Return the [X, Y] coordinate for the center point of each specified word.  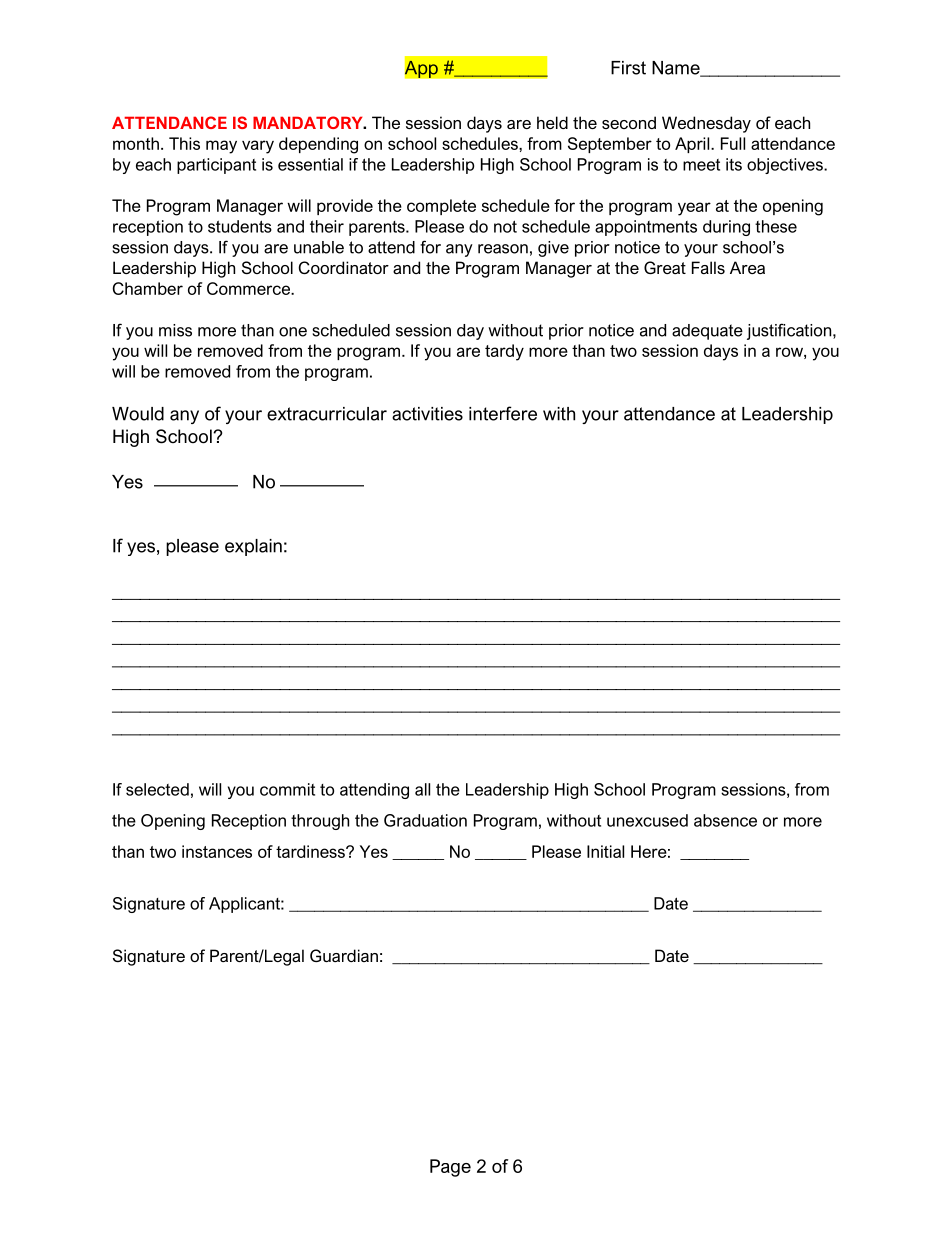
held [552, 122]
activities [427, 414]
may [221, 147]
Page [450, 1168]
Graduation [425, 820]
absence [725, 820]
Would [138, 414]
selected [157, 789]
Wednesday [706, 124]
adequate [707, 332]
